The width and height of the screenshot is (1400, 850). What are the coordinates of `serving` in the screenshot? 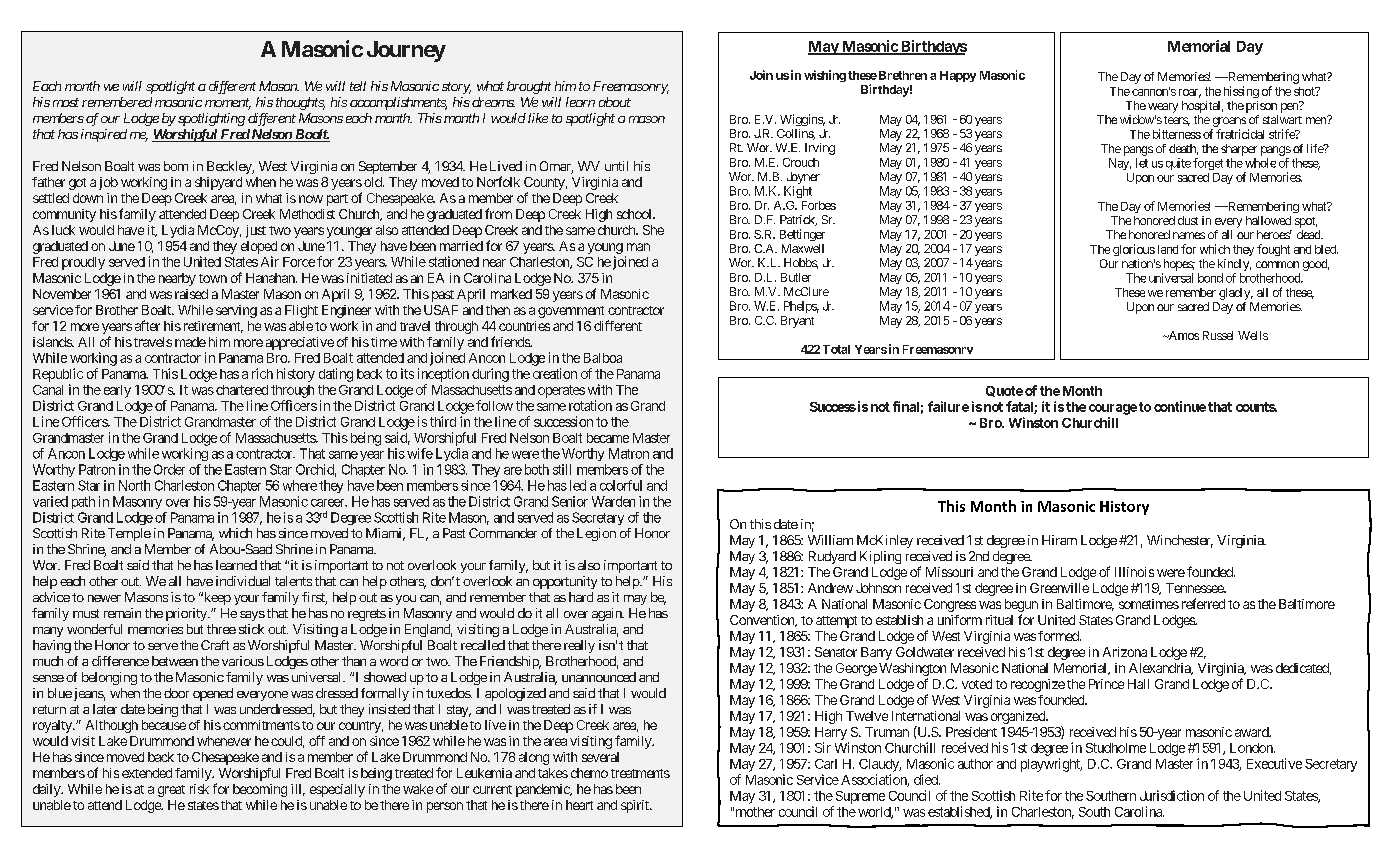 It's located at (236, 311).
